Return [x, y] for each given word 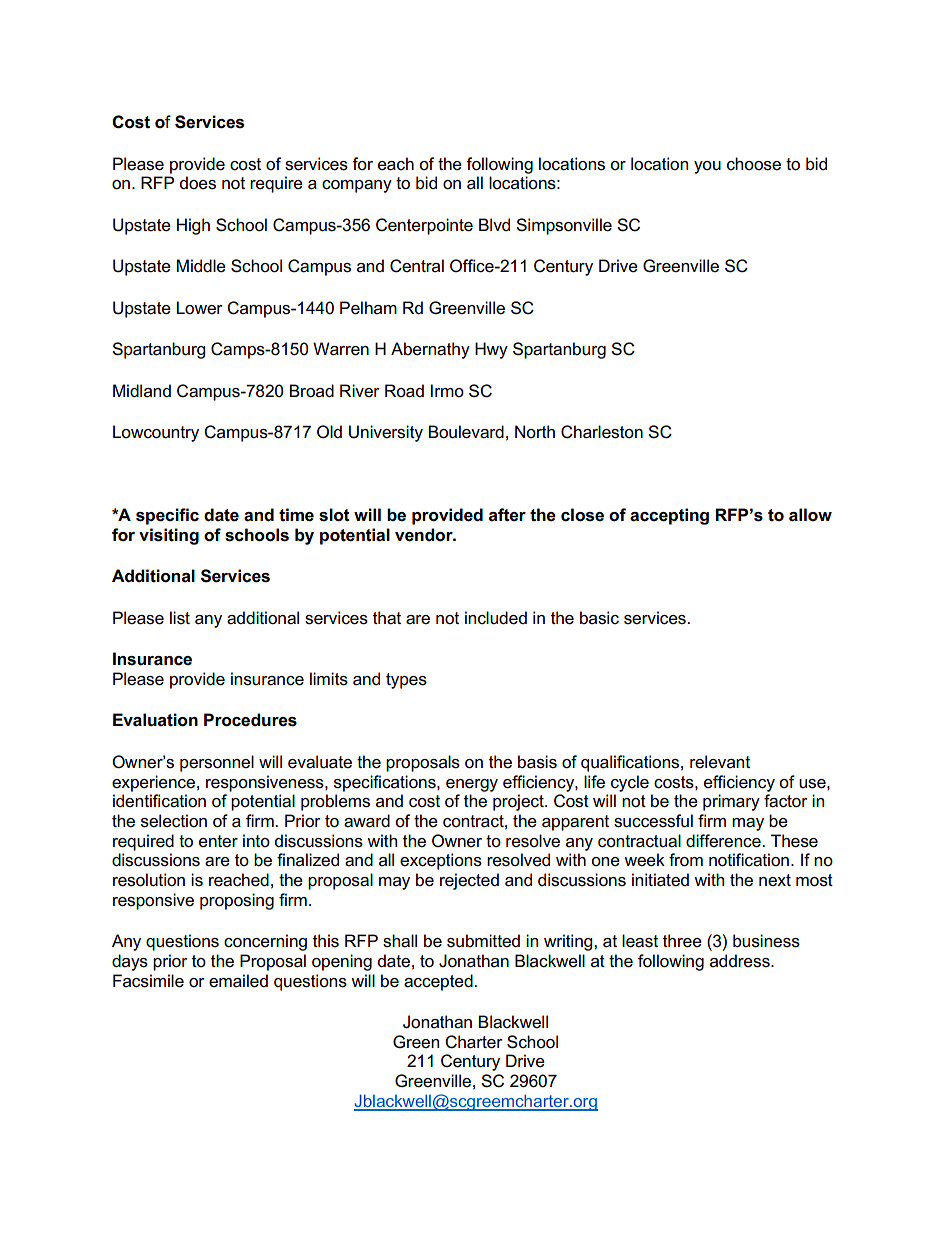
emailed [238, 981]
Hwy [491, 350]
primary [731, 802]
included [496, 618]
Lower [199, 308]
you [707, 167]
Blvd [494, 224]
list [180, 618]
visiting [169, 536]
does [198, 183]
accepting [669, 516]
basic [599, 618]
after [507, 515]
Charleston [602, 432]
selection [174, 821]
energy [472, 785]
